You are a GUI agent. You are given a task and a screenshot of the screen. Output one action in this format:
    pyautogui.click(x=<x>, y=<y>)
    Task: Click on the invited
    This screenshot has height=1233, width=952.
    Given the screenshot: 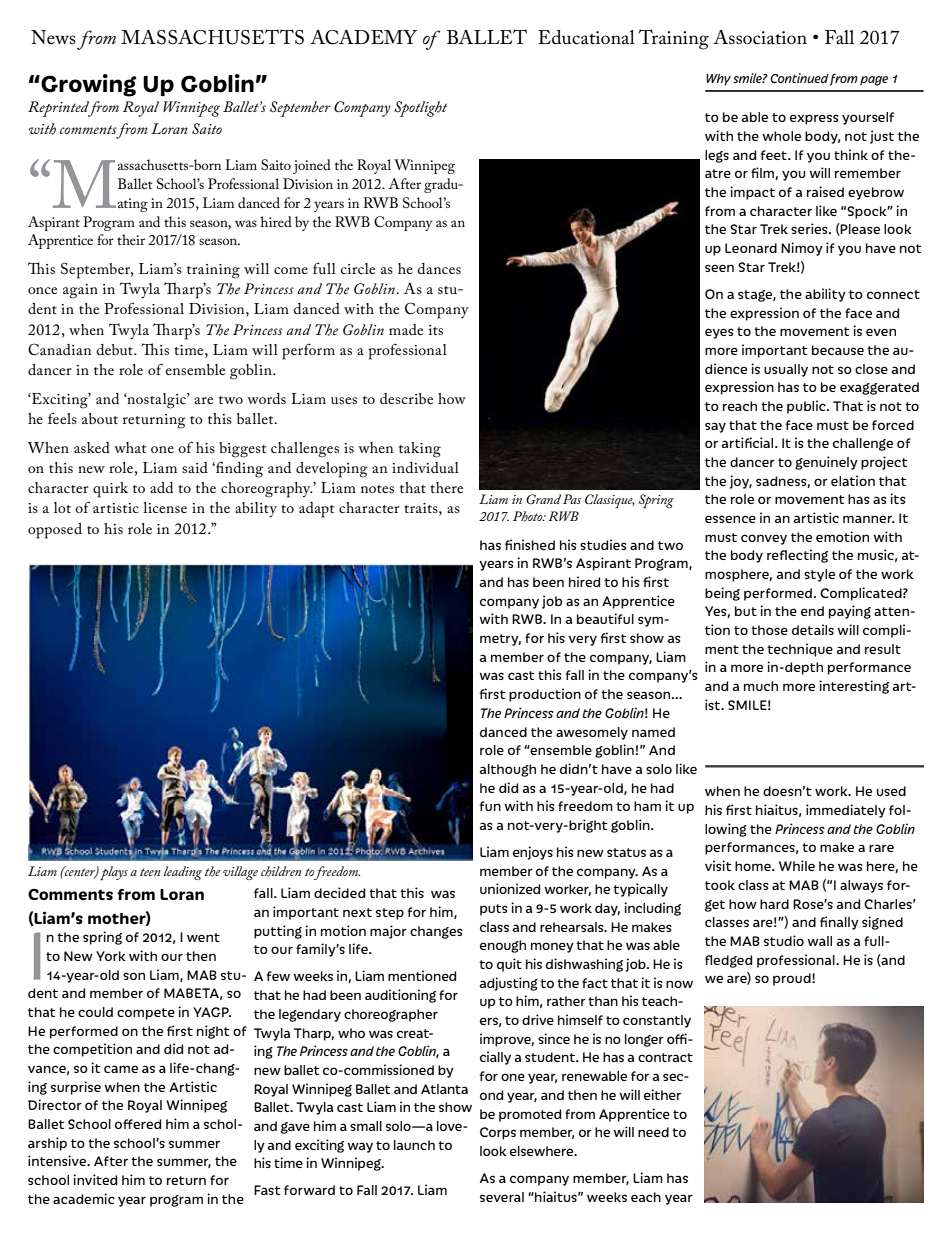 What is the action you would take?
    pyautogui.click(x=95, y=1179)
